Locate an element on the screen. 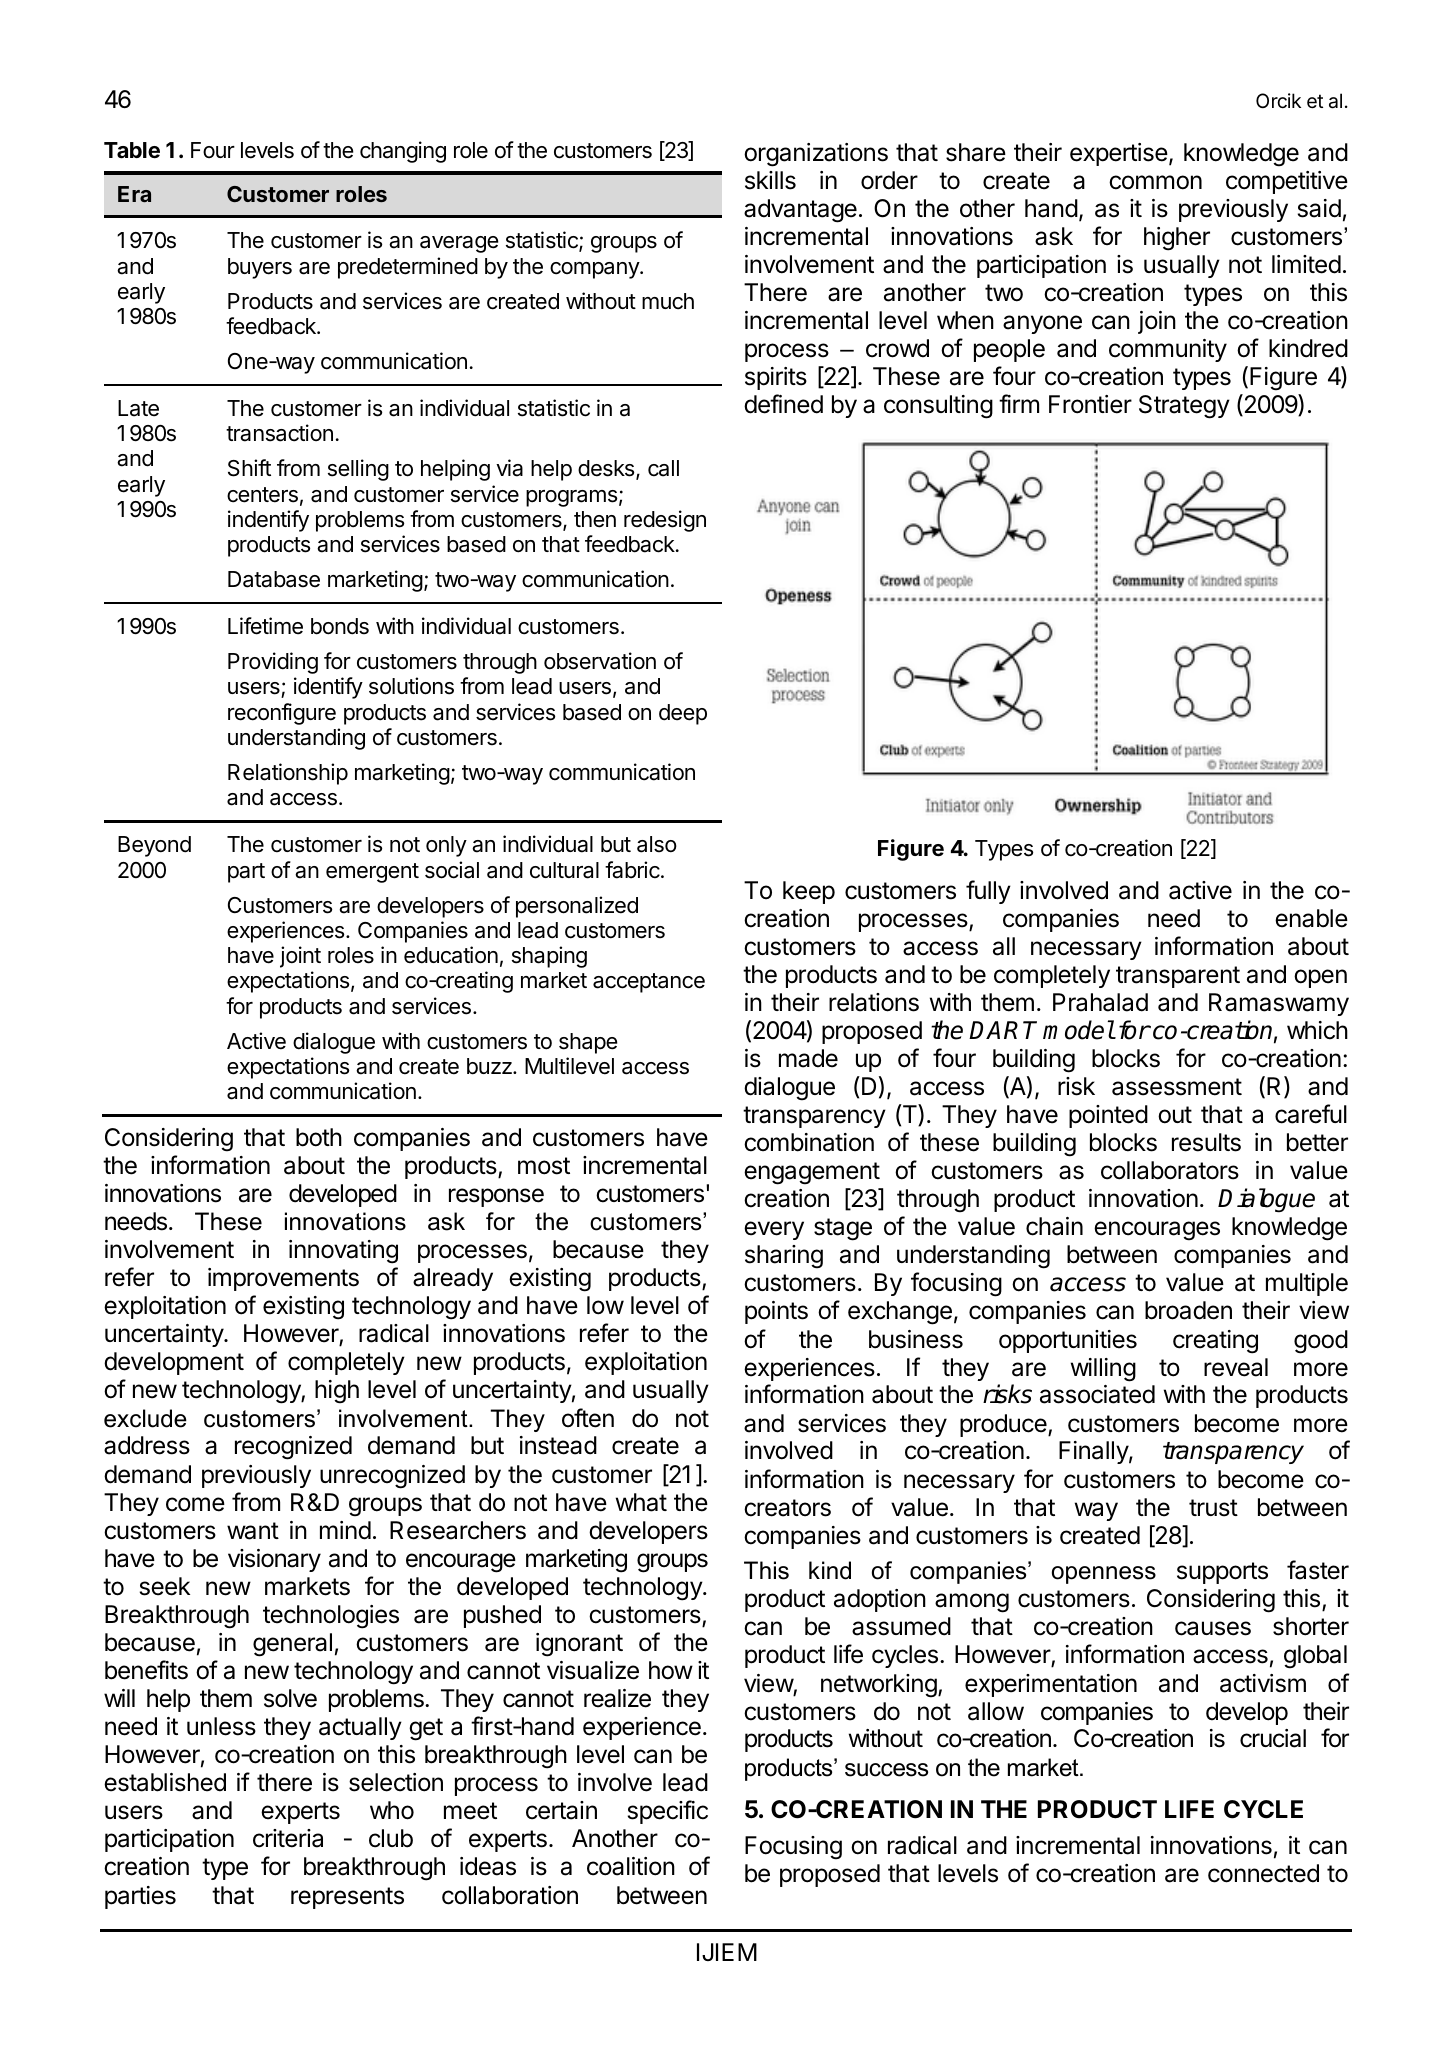 The image size is (1452, 2053). specific is located at coordinates (668, 1812).
